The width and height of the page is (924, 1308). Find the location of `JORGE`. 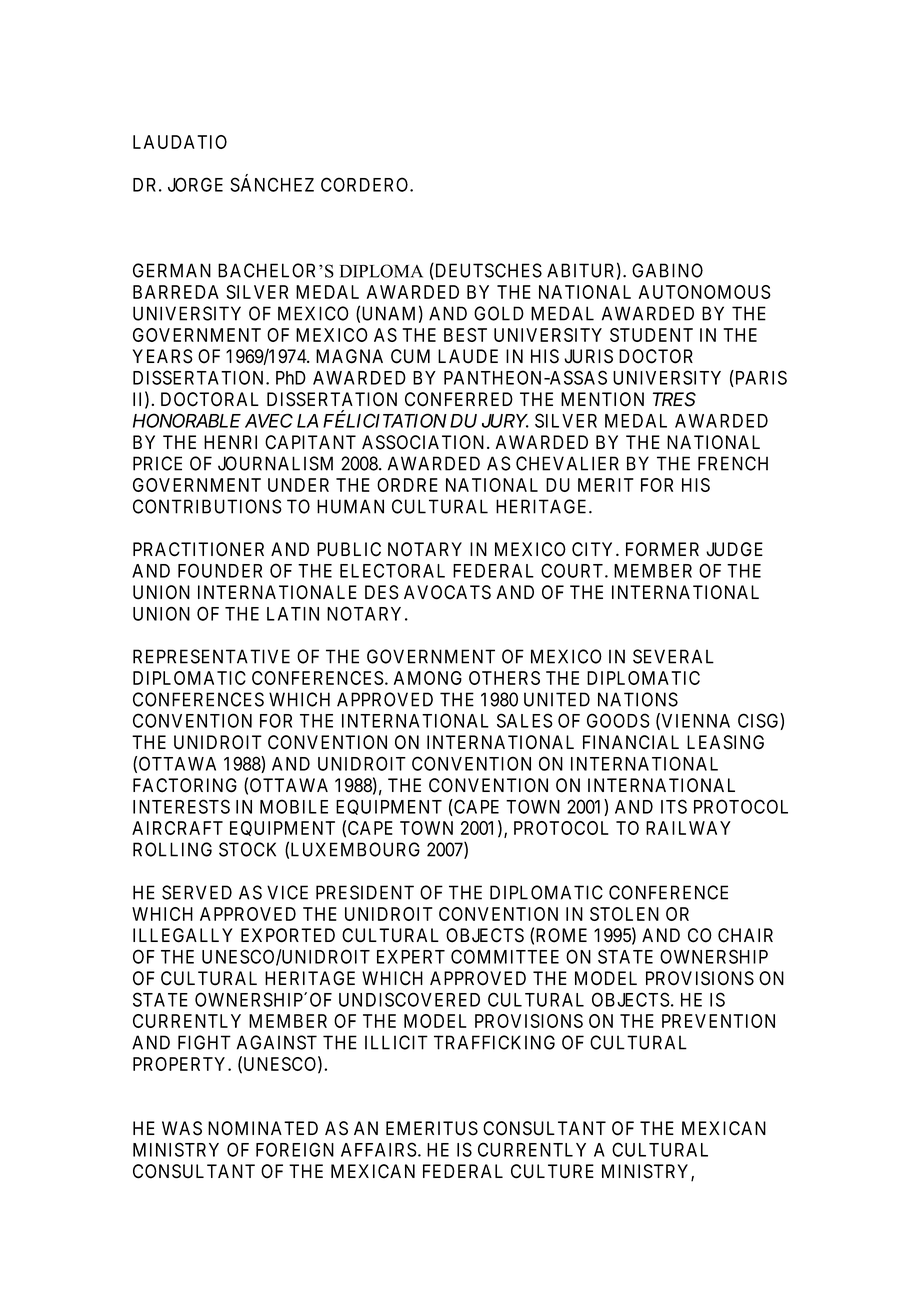

JORGE is located at coordinates (195, 184).
